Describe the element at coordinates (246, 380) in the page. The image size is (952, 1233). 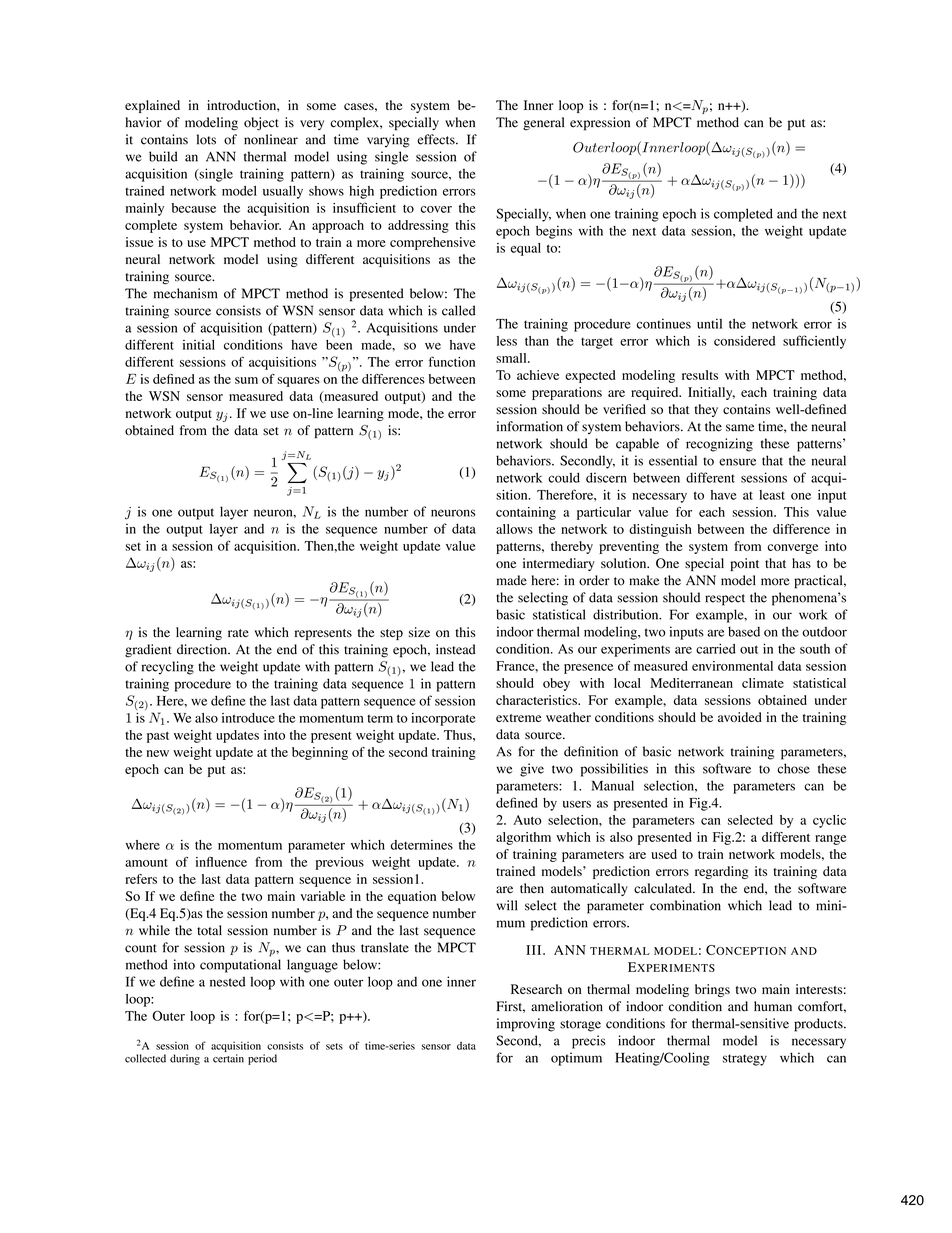
I see `sum` at that location.
